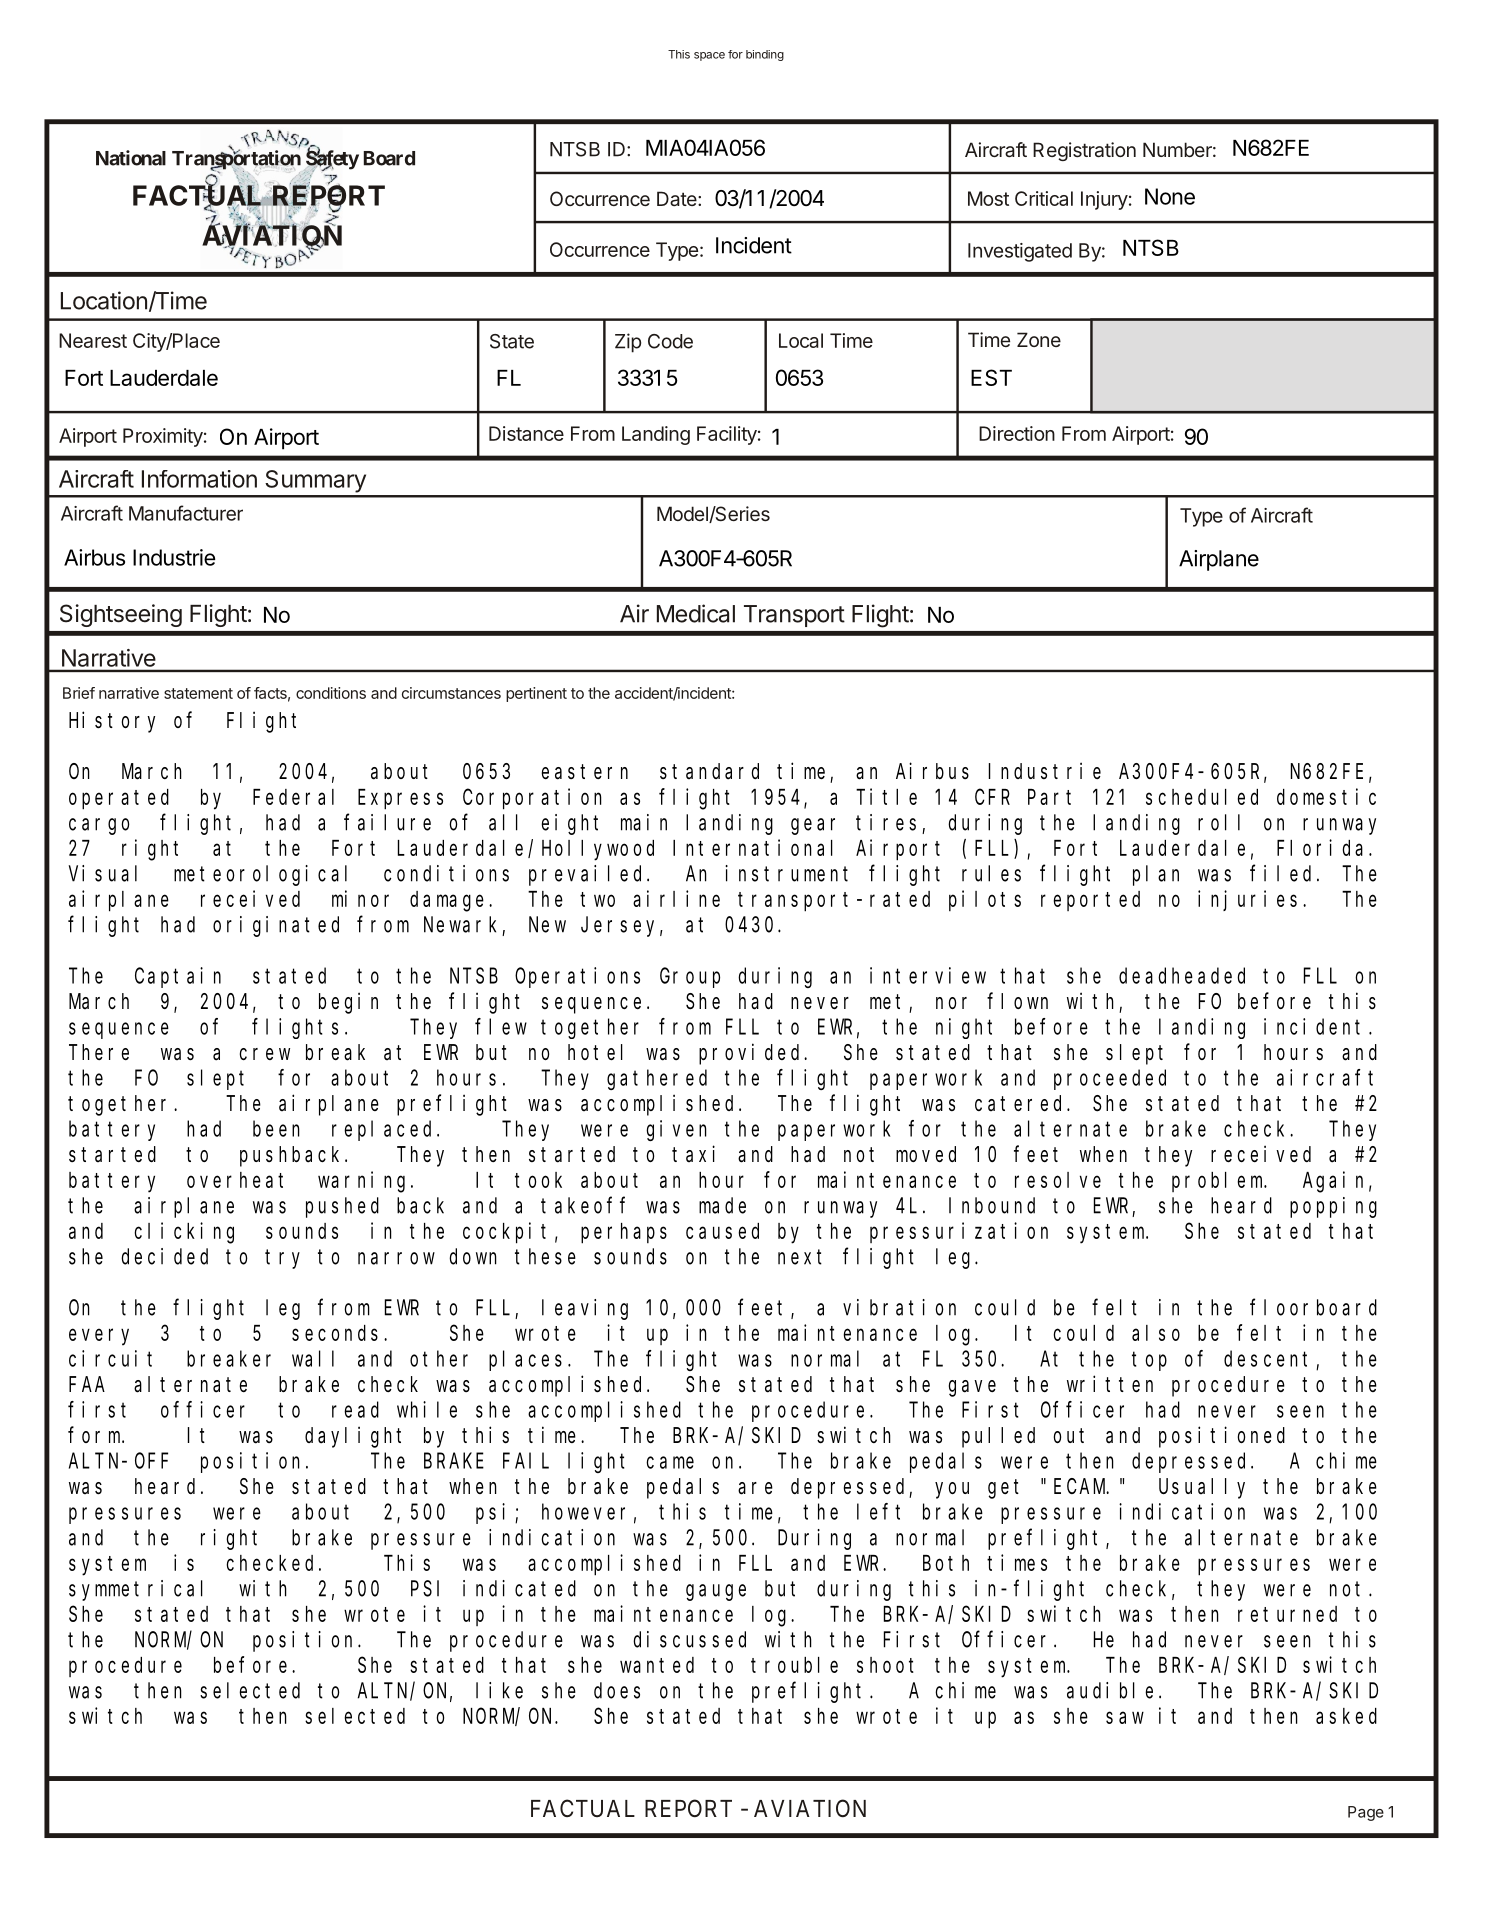 This screenshot has width=1488, height=1926. What do you see at coordinates (696, 613) in the screenshot?
I see `Medical` at bounding box center [696, 613].
